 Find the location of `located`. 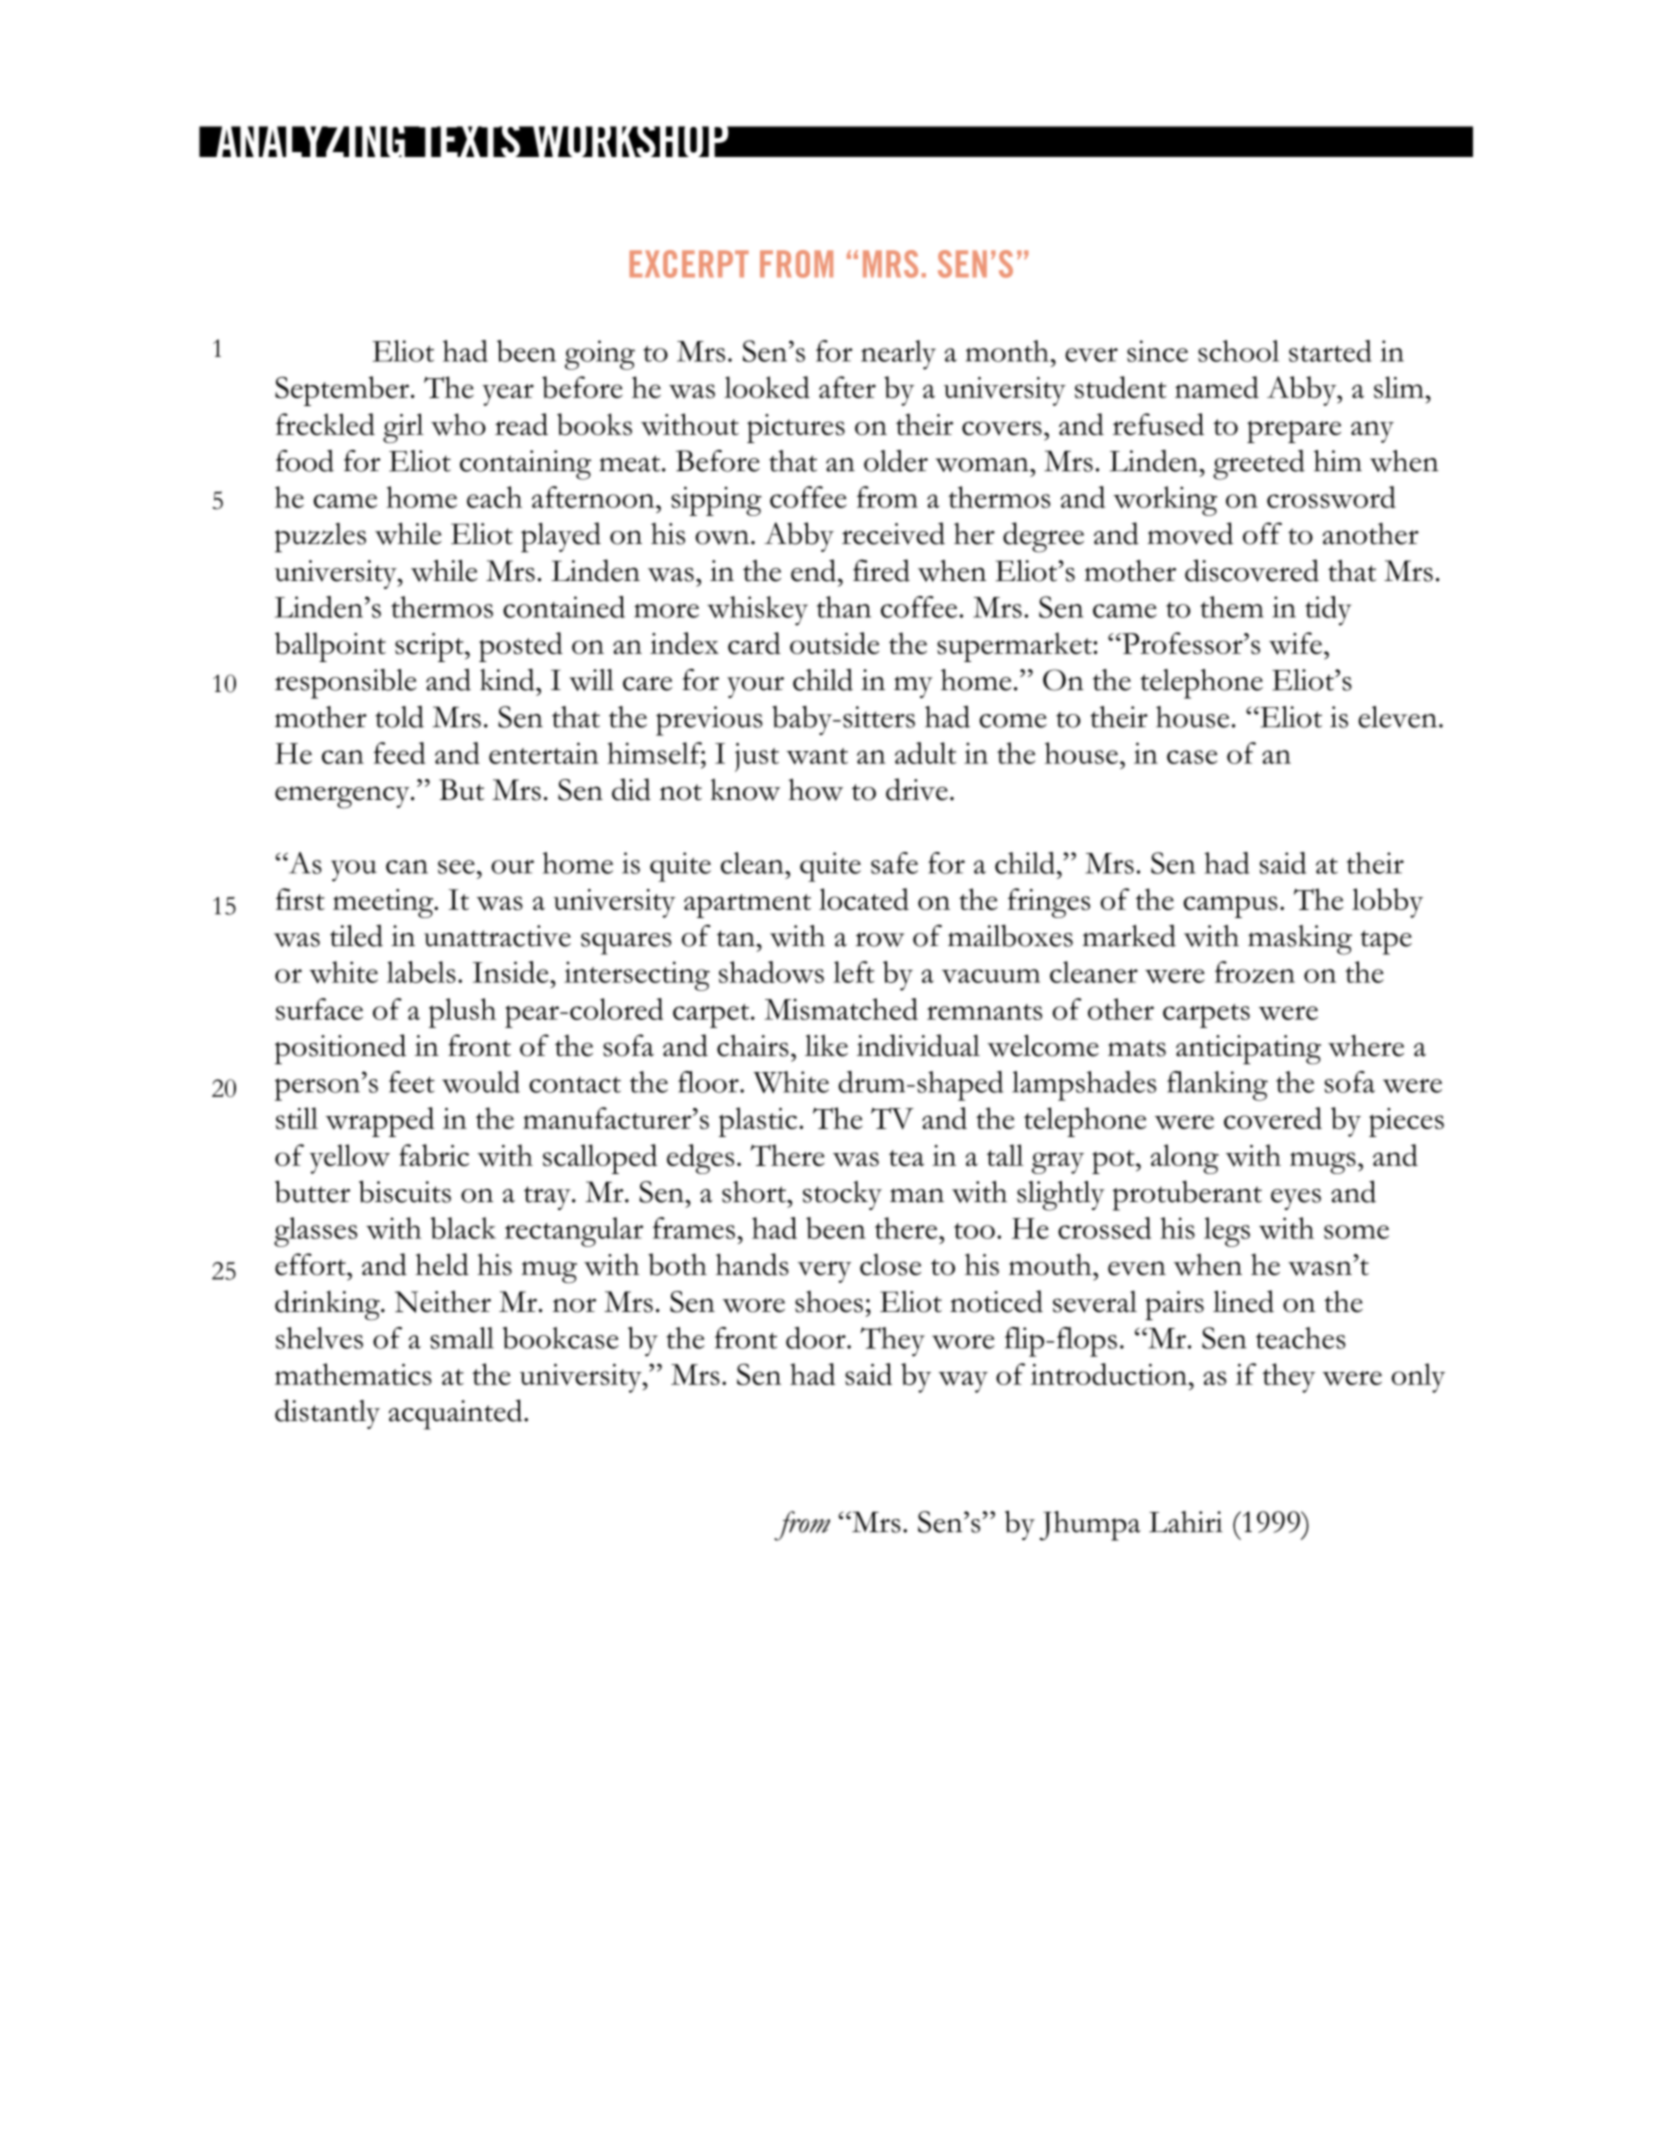

located is located at coordinates (864, 899).
